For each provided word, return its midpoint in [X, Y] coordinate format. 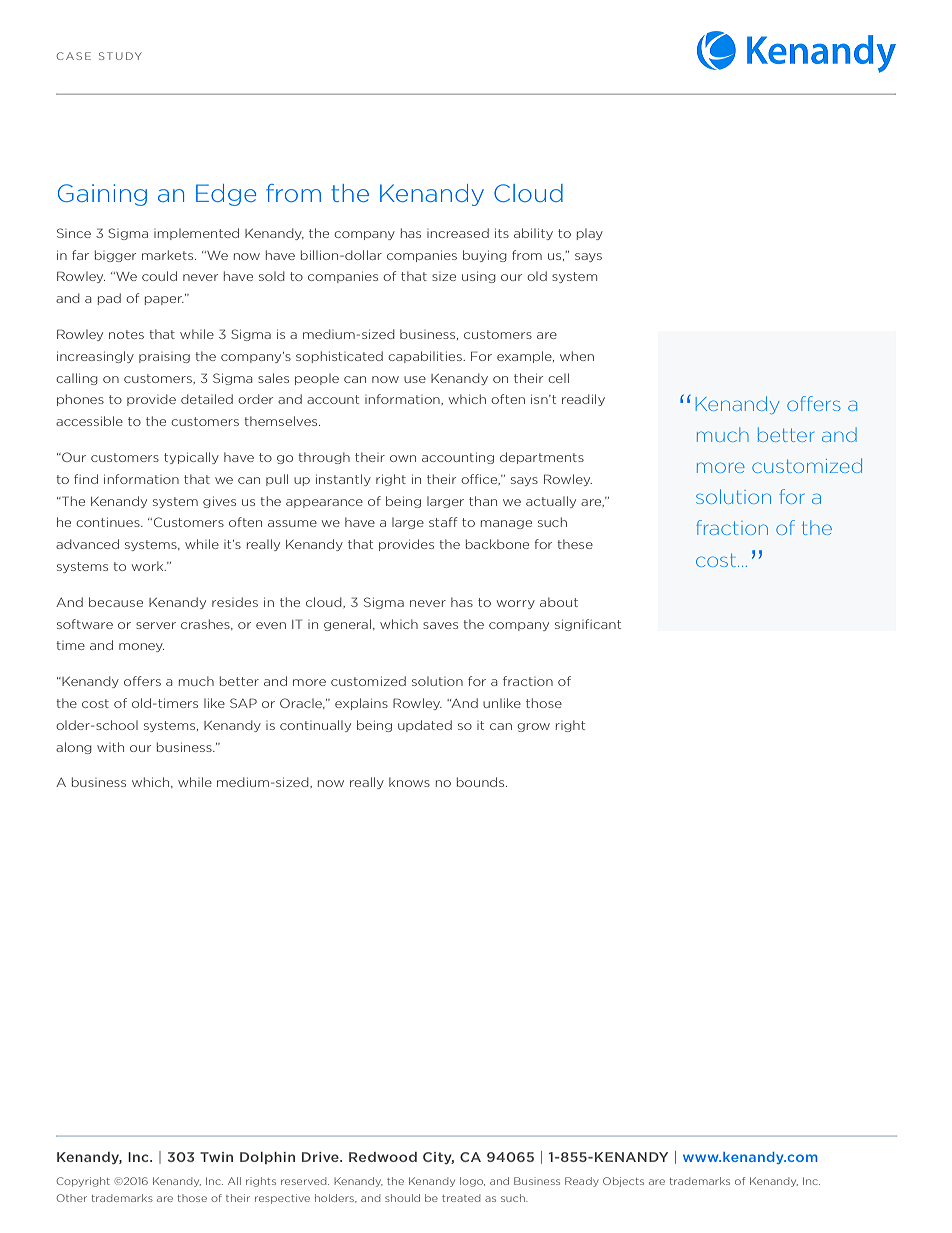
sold [272, 276]
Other [72, 1198]
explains [361, 704]
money [141, 647]
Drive [321, 1157]
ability [533, 234]
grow [533, 727]
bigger [115, 256]
